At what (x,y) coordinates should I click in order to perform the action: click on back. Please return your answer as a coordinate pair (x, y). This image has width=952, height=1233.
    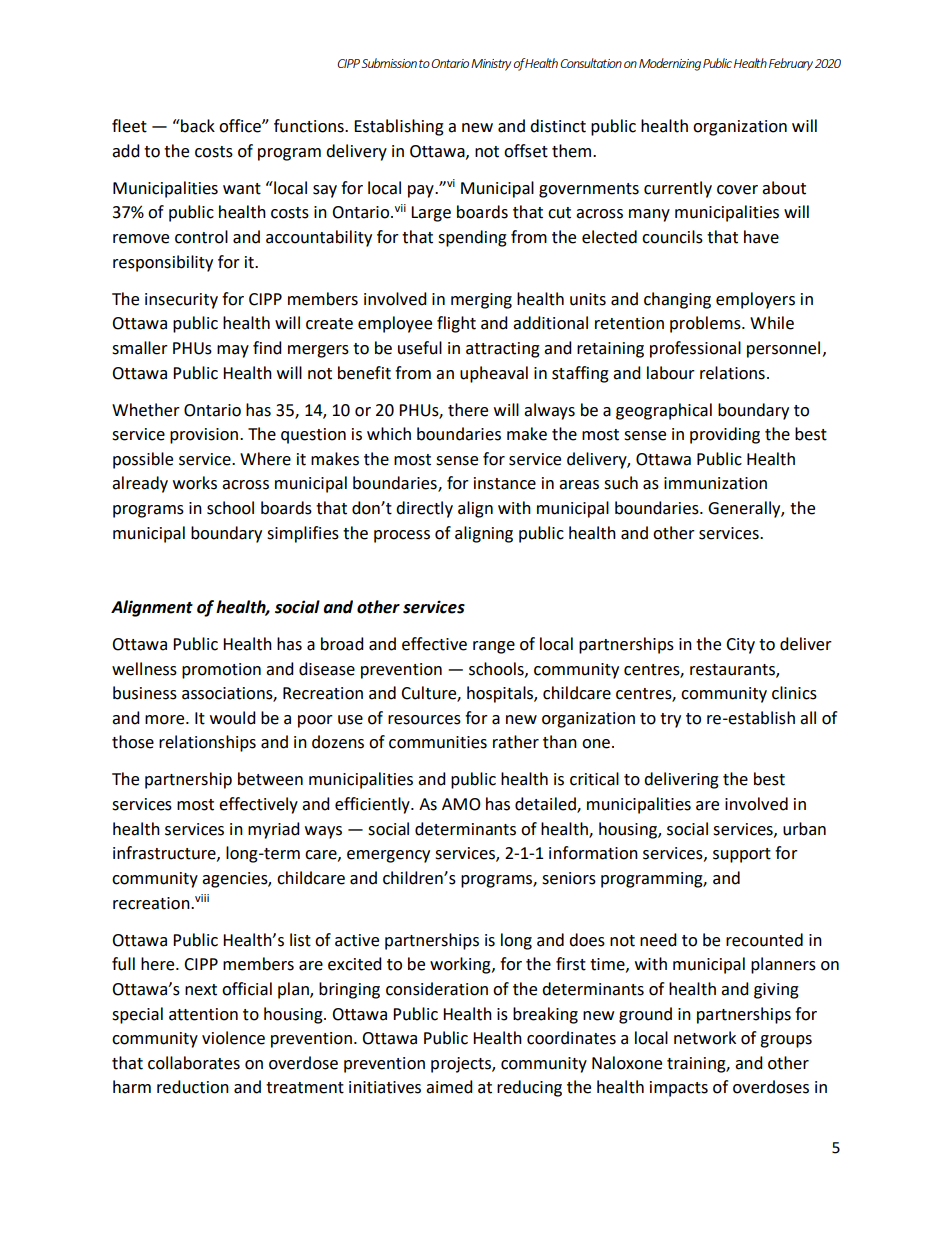
    Looking at the image, I should click on (197, 126).
